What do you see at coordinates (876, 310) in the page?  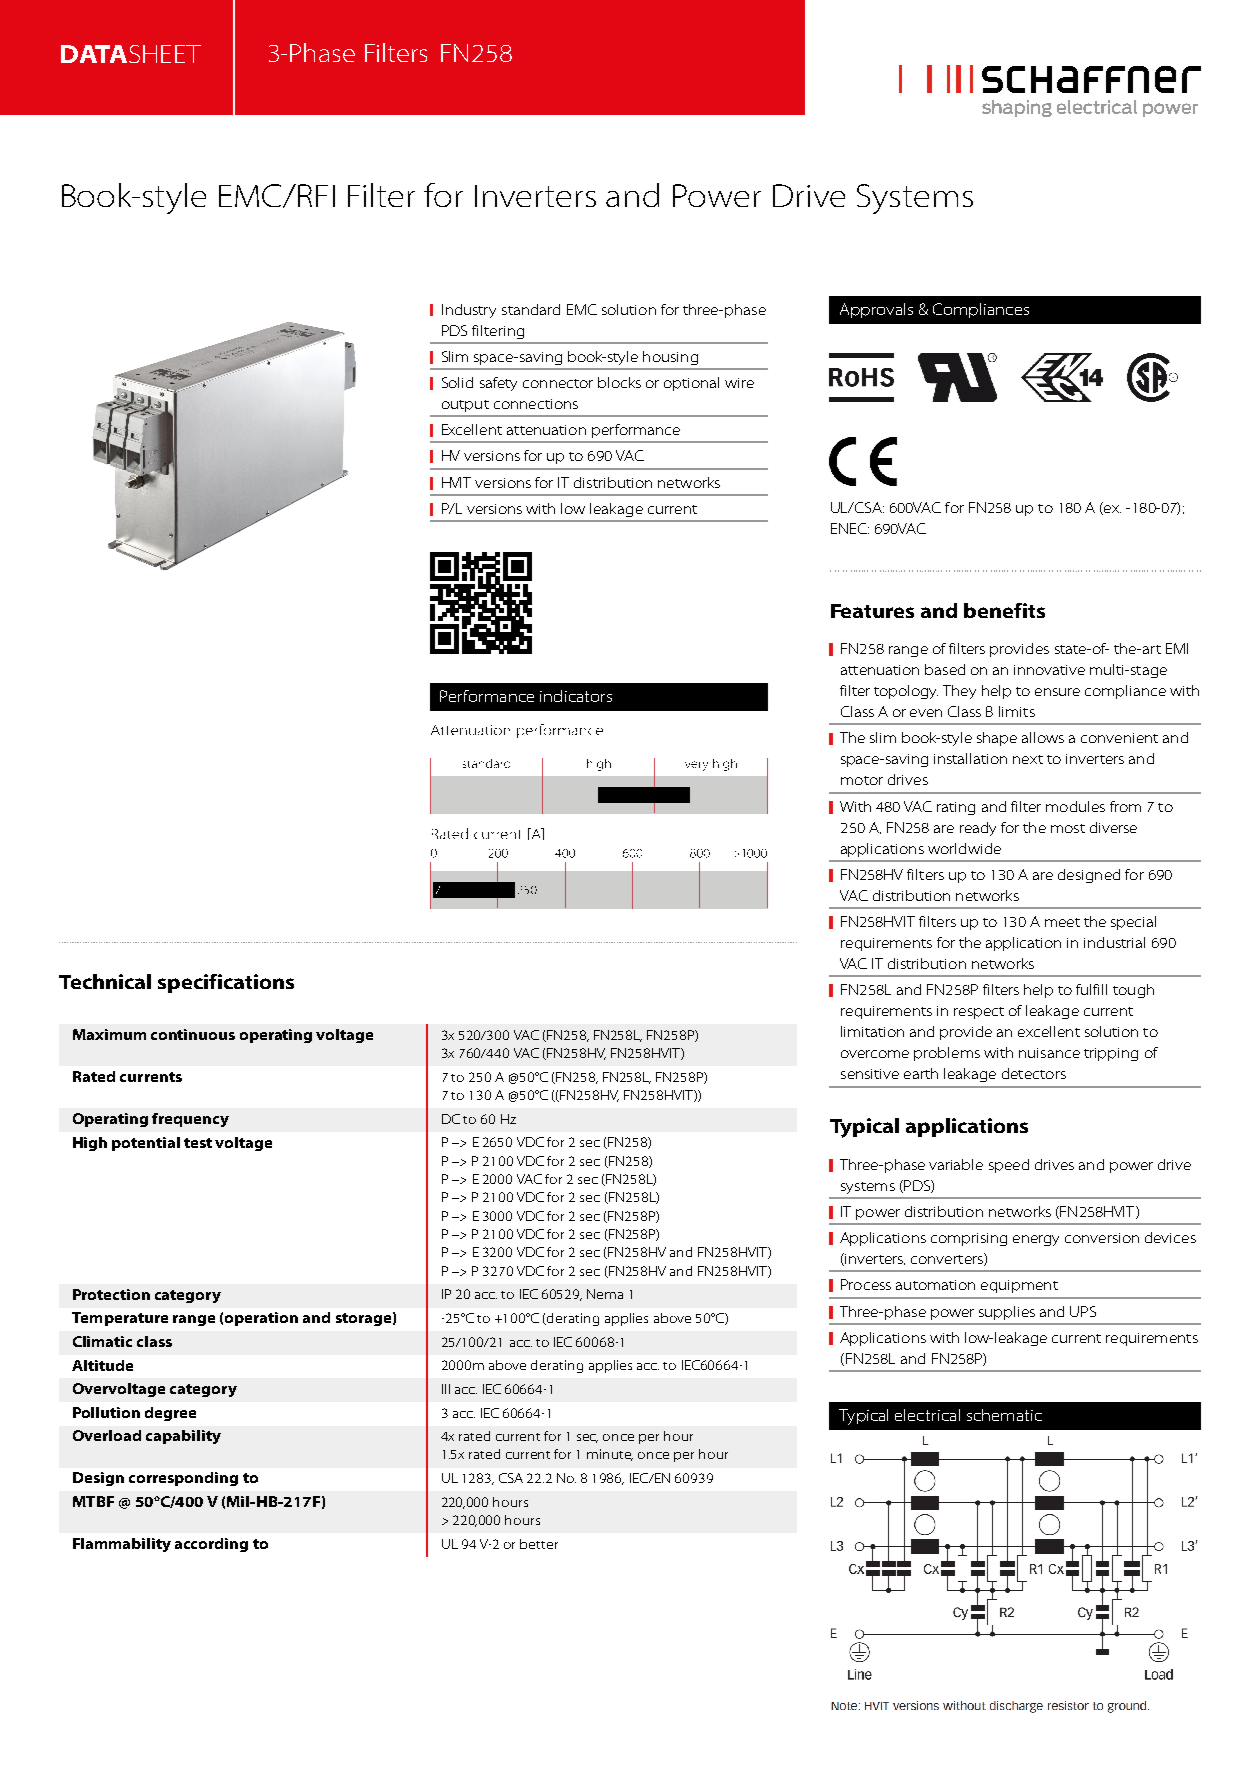 I see `Approvals` at bounding box center [876, 310].
